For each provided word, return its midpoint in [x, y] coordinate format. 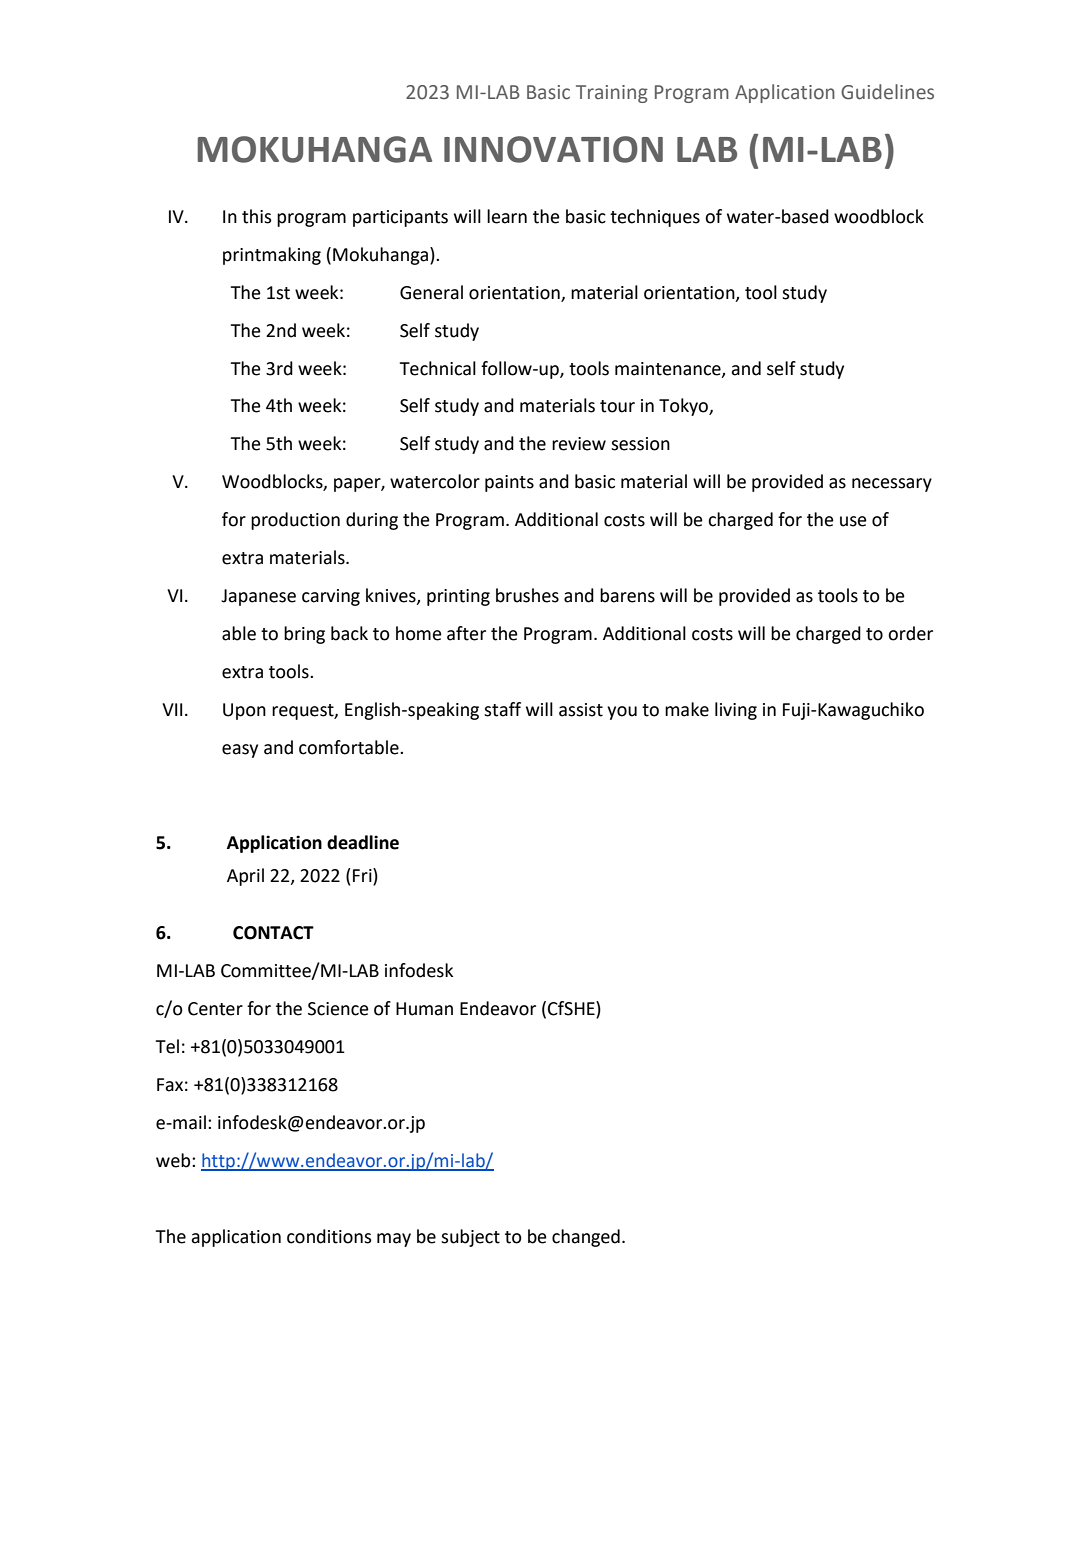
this [257, 216]
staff [502, 709]
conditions [329, 1236]
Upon [244, 711]
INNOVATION [553, 149]
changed [586, 1238]
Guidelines [887, 92]
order [910, 633]
